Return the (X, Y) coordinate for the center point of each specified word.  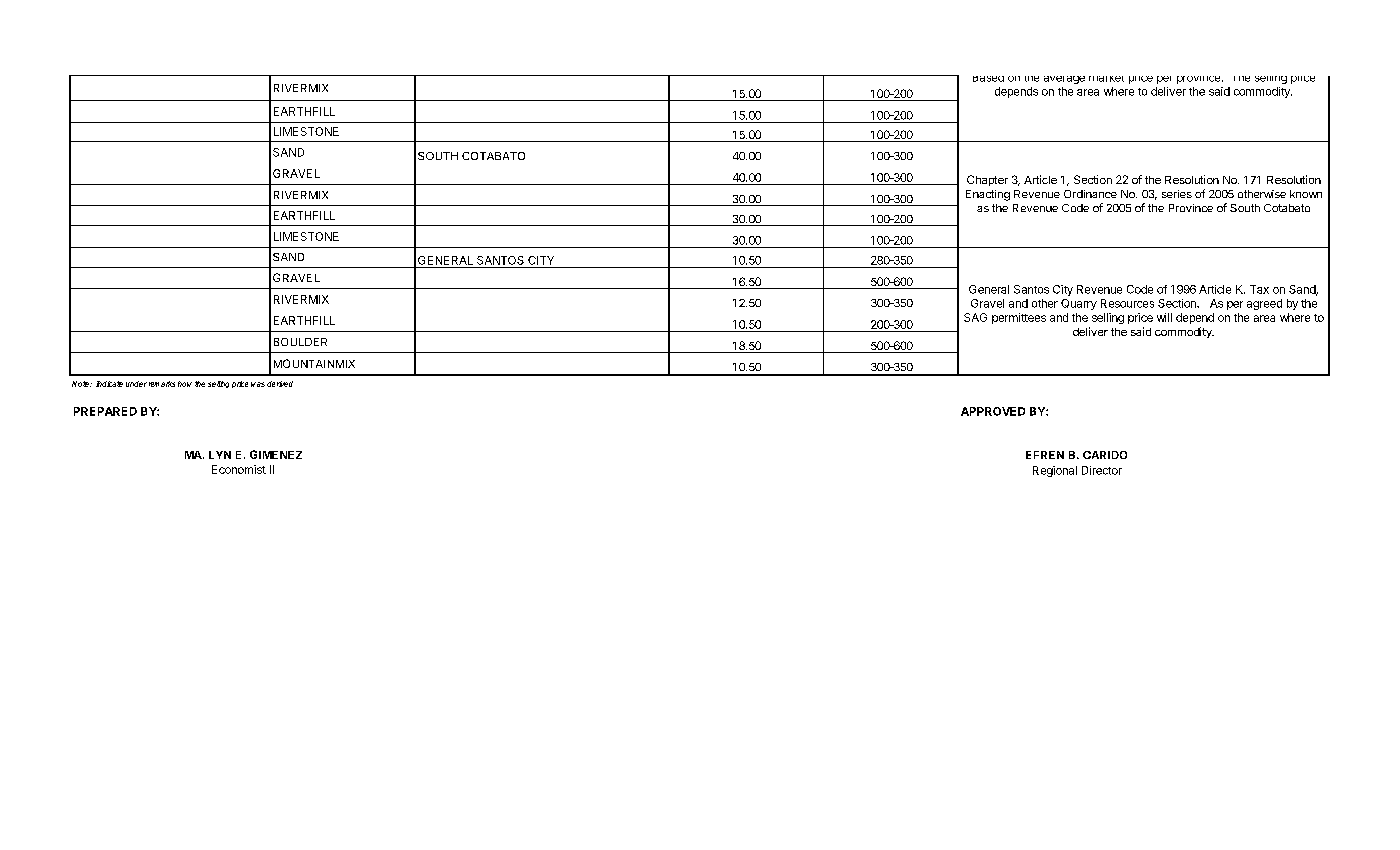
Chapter (987, 180)
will (1164, 317)
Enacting (988, 195)
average (1064, 80)
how (185, 384)
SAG (975, 317)
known (1306, 194)
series (1177, 194)
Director (1102, 470)
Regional (1055, 471)
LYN (220, 455)
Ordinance (1090, 194)
